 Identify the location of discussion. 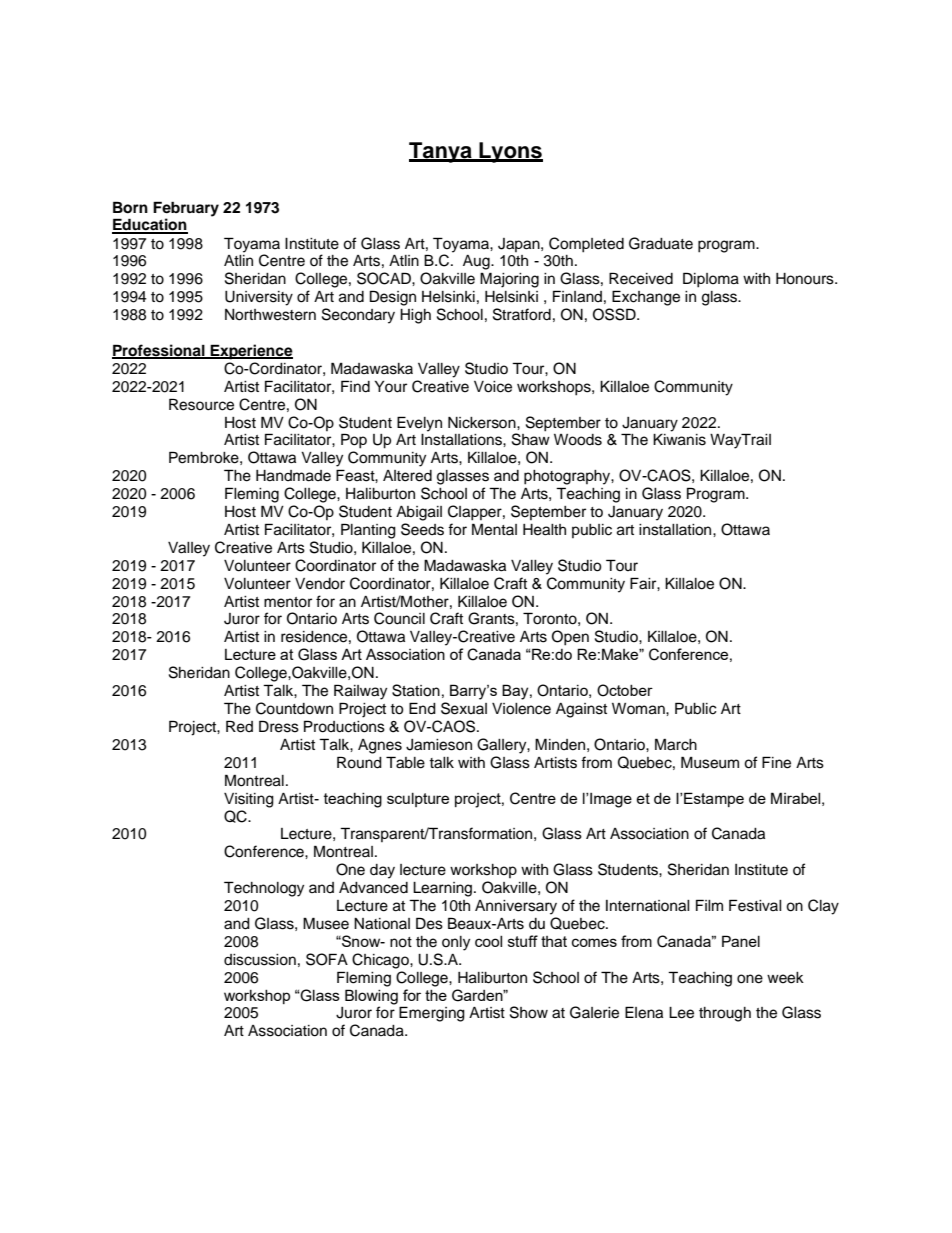
(260, 960).
